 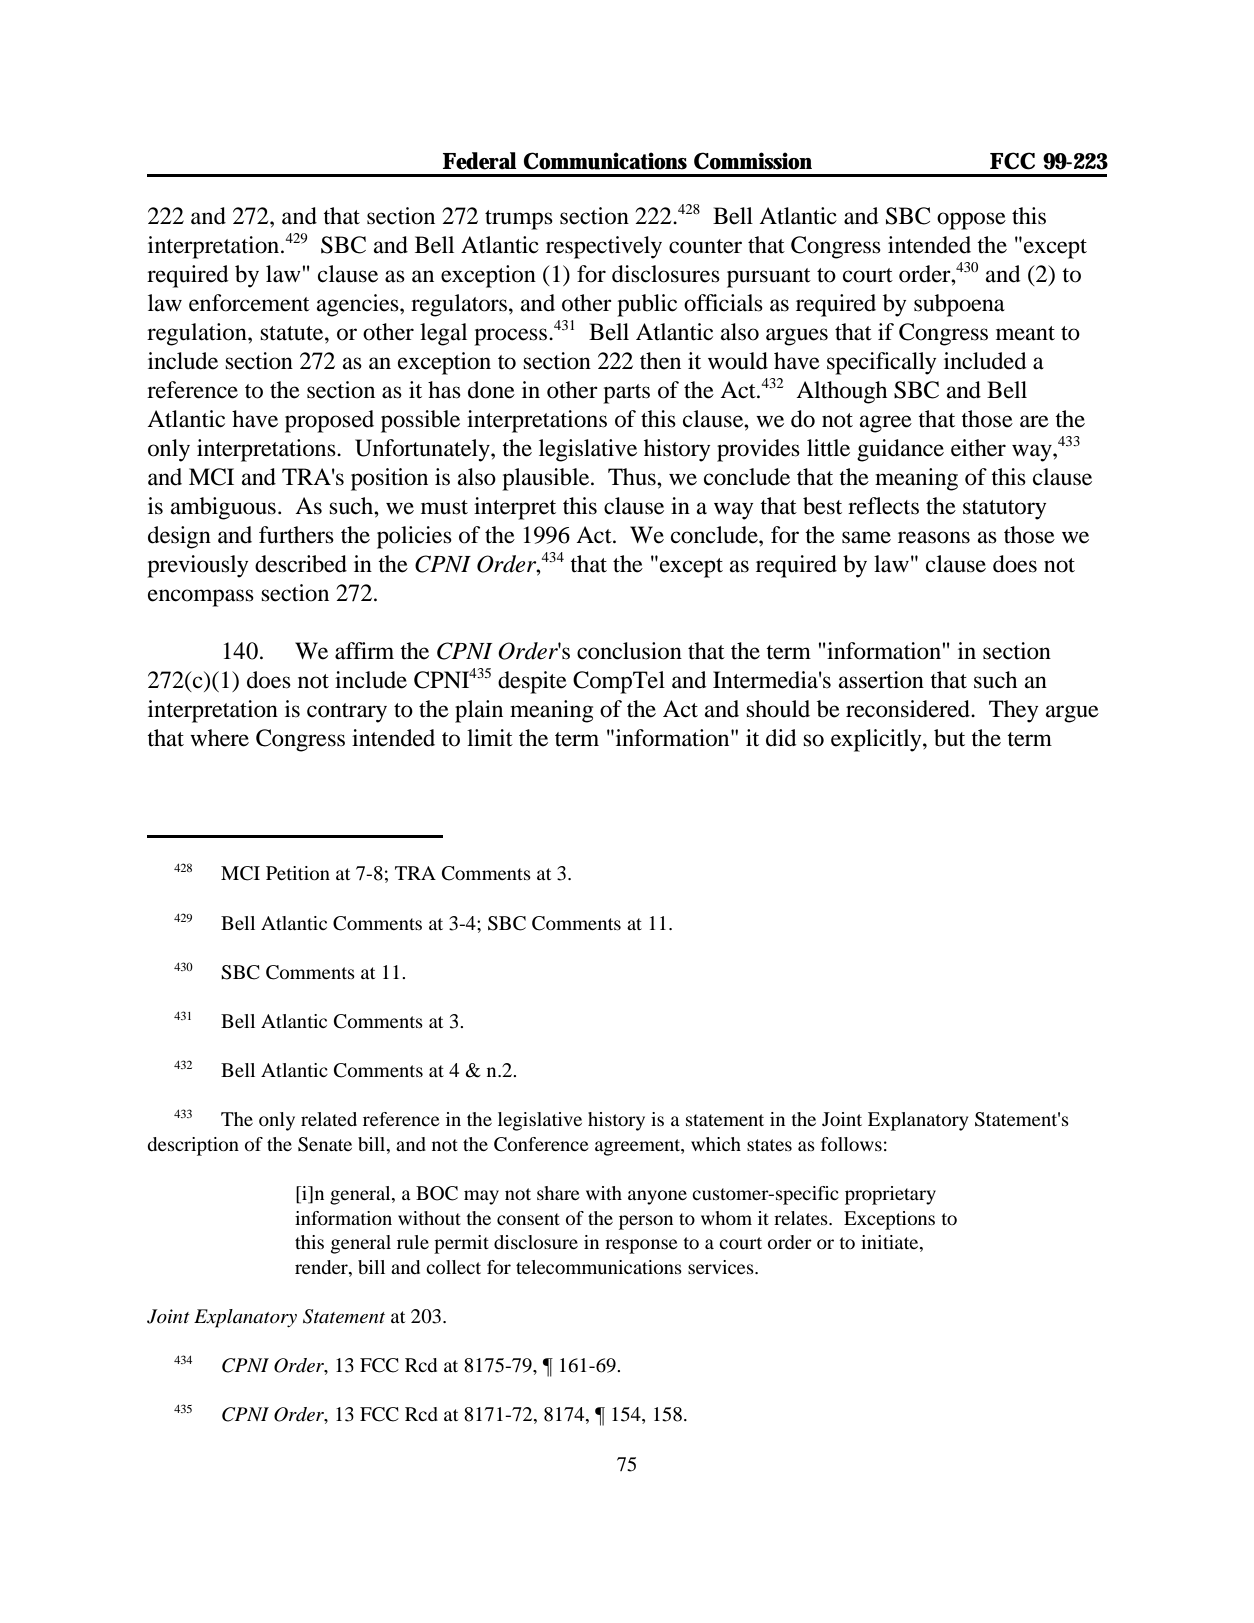 I want to click on despite, so click(x=532, y=682).
